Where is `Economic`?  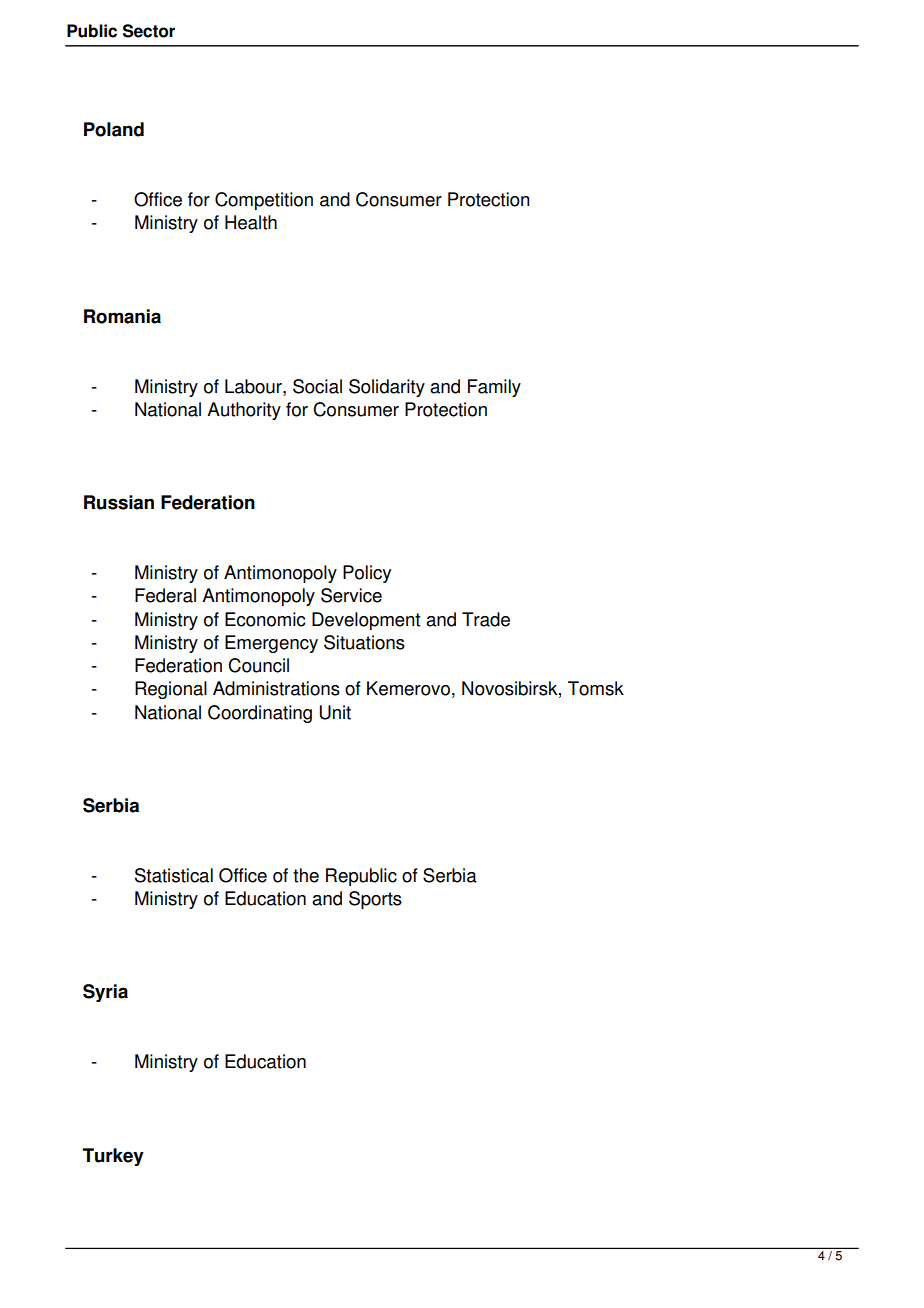 Economic is located at coordinates (265, 619).
